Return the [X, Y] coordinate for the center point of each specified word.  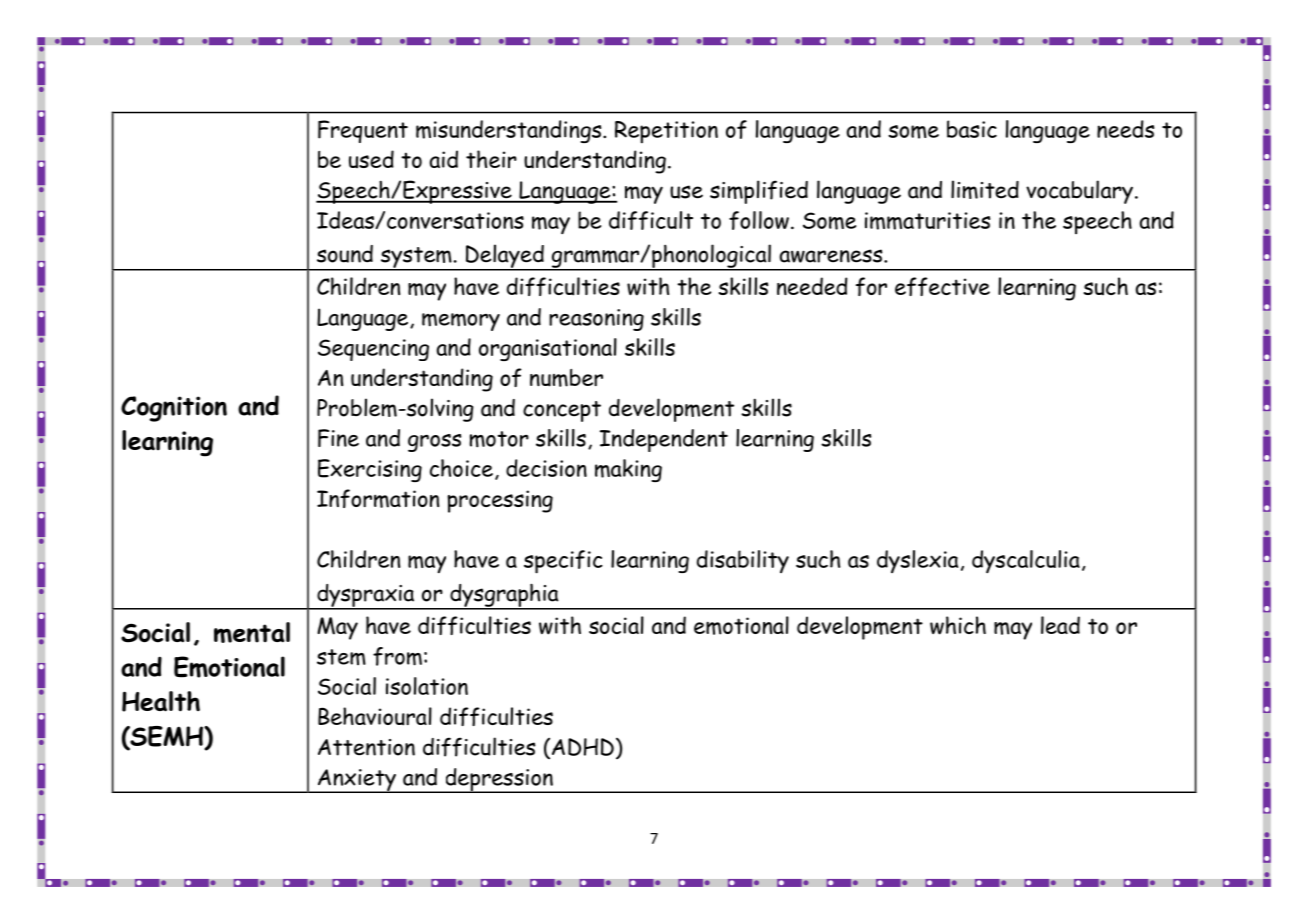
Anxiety [356, 781]
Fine [338, 438]
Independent [664, 440]
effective [942, 286]
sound [345, 254]
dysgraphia [504, 596]
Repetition [666, 132]
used [371, 159]
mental [252, 632]
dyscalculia [1026, 562]
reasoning [596, 320]
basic [972, 129]
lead [1060, 625]
